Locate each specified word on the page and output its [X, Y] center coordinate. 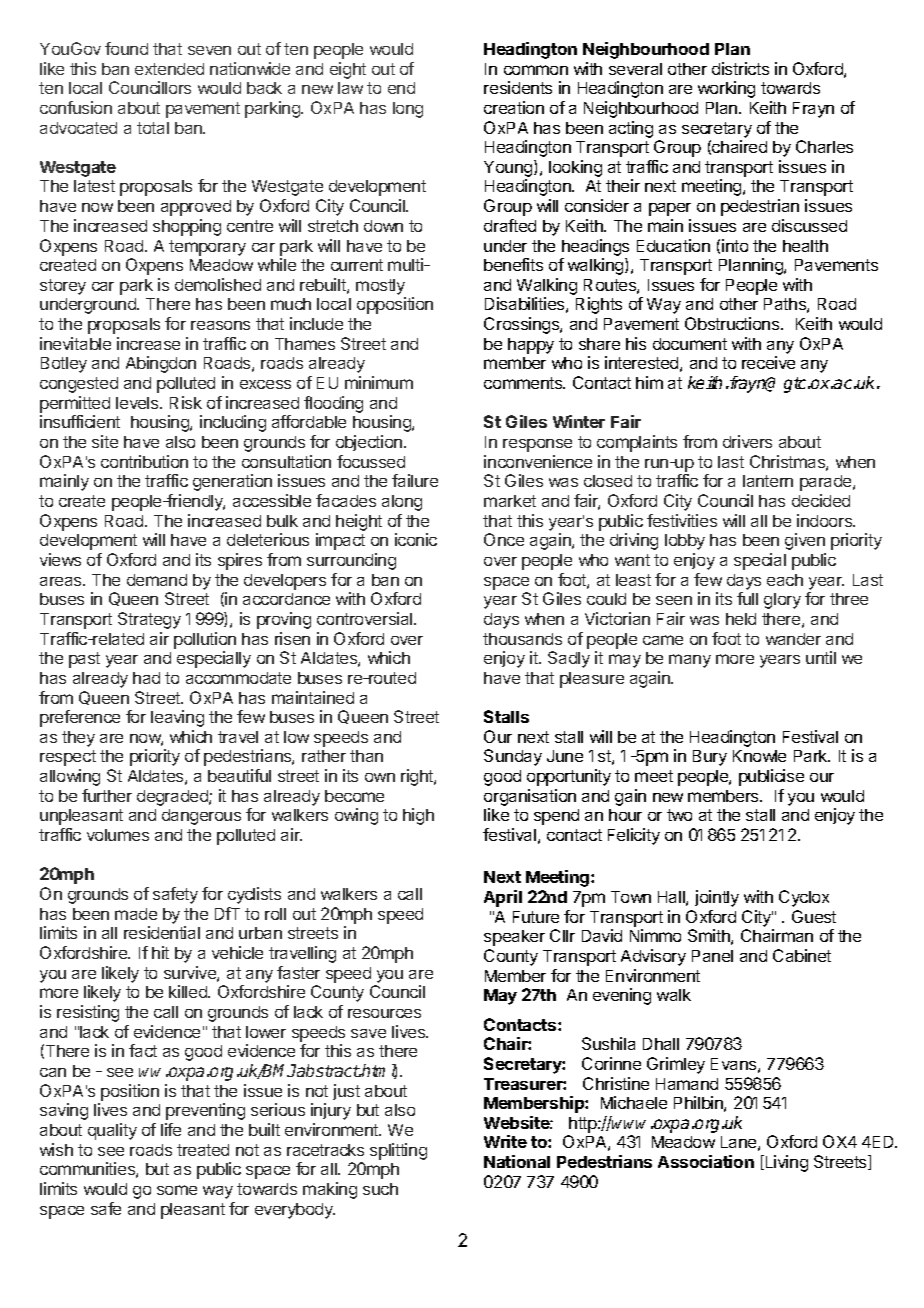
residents [518, 87]
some [177, 1190]
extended [169, 69]
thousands [522, 639]
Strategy [149, 620]
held [741, 619]
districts [740, 68]
